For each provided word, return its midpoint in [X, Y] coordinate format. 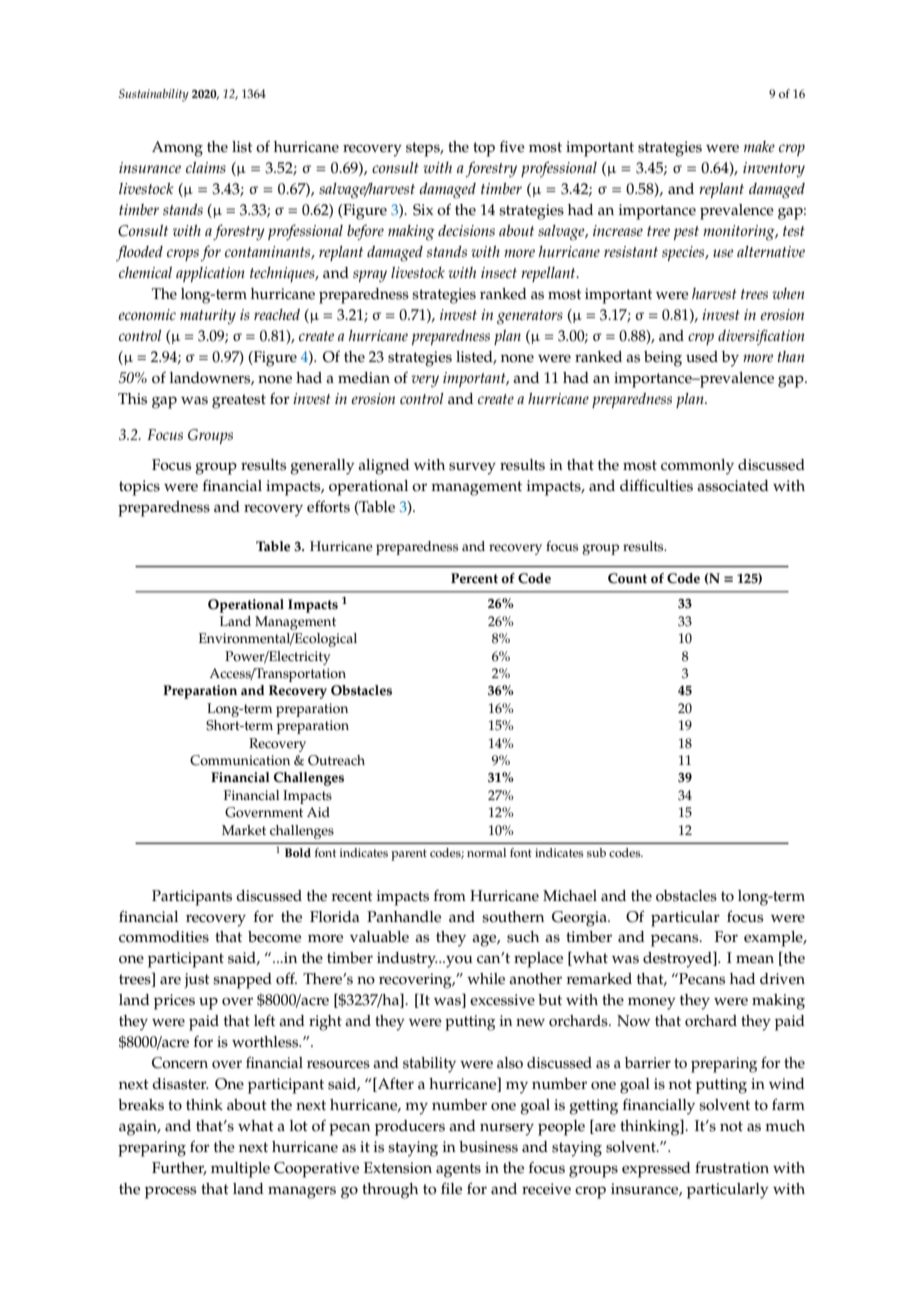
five [512, 147]
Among [177, 149]
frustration [732, 1167]
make [759, 146]
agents [458, 1170]
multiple [240, 1170]
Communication [240, 760]
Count [627, 578]
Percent [474, 578]
